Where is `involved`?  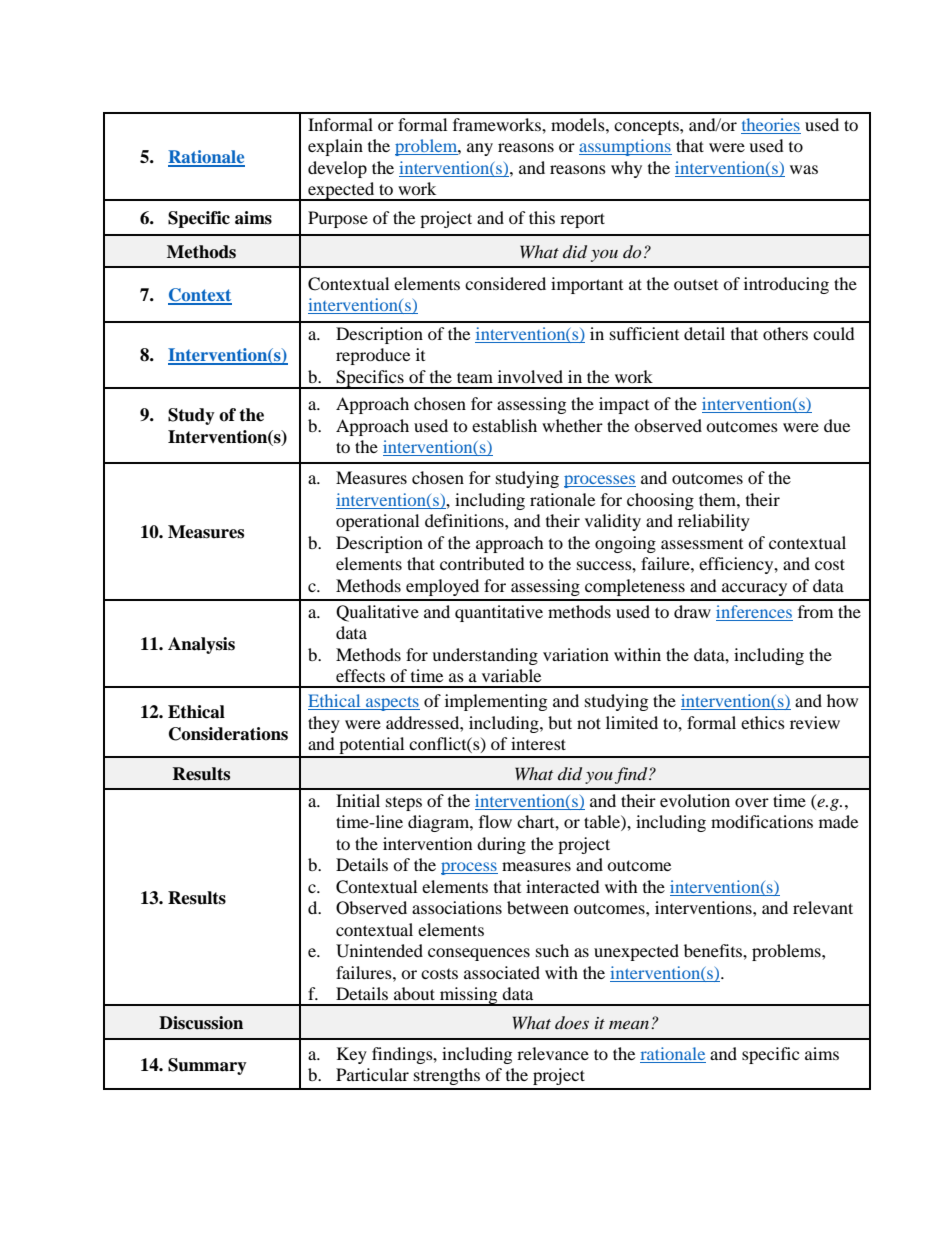 involved is located at coordinates (530, 376).
